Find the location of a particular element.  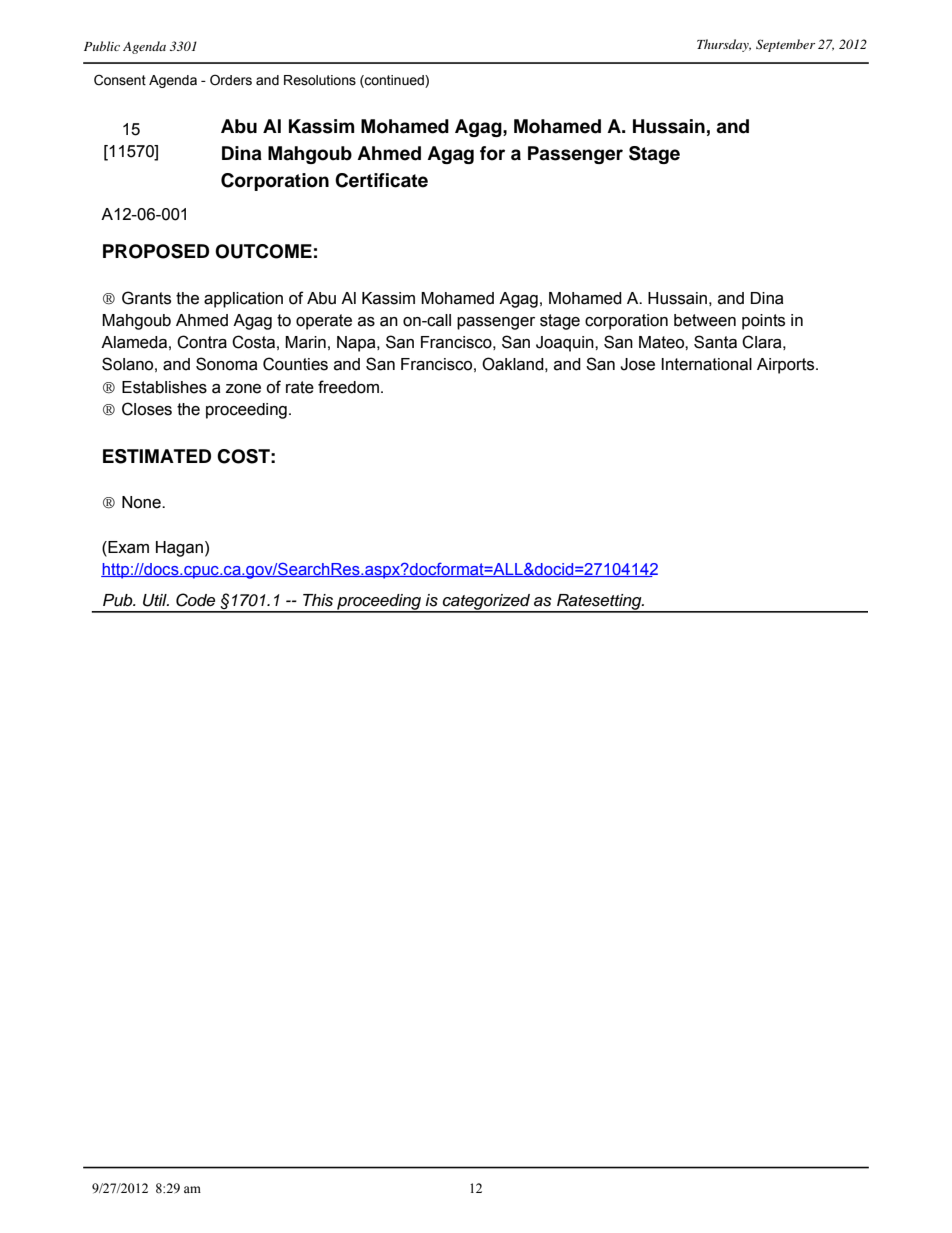

Resolutions is located at coordinates (320, 80).
